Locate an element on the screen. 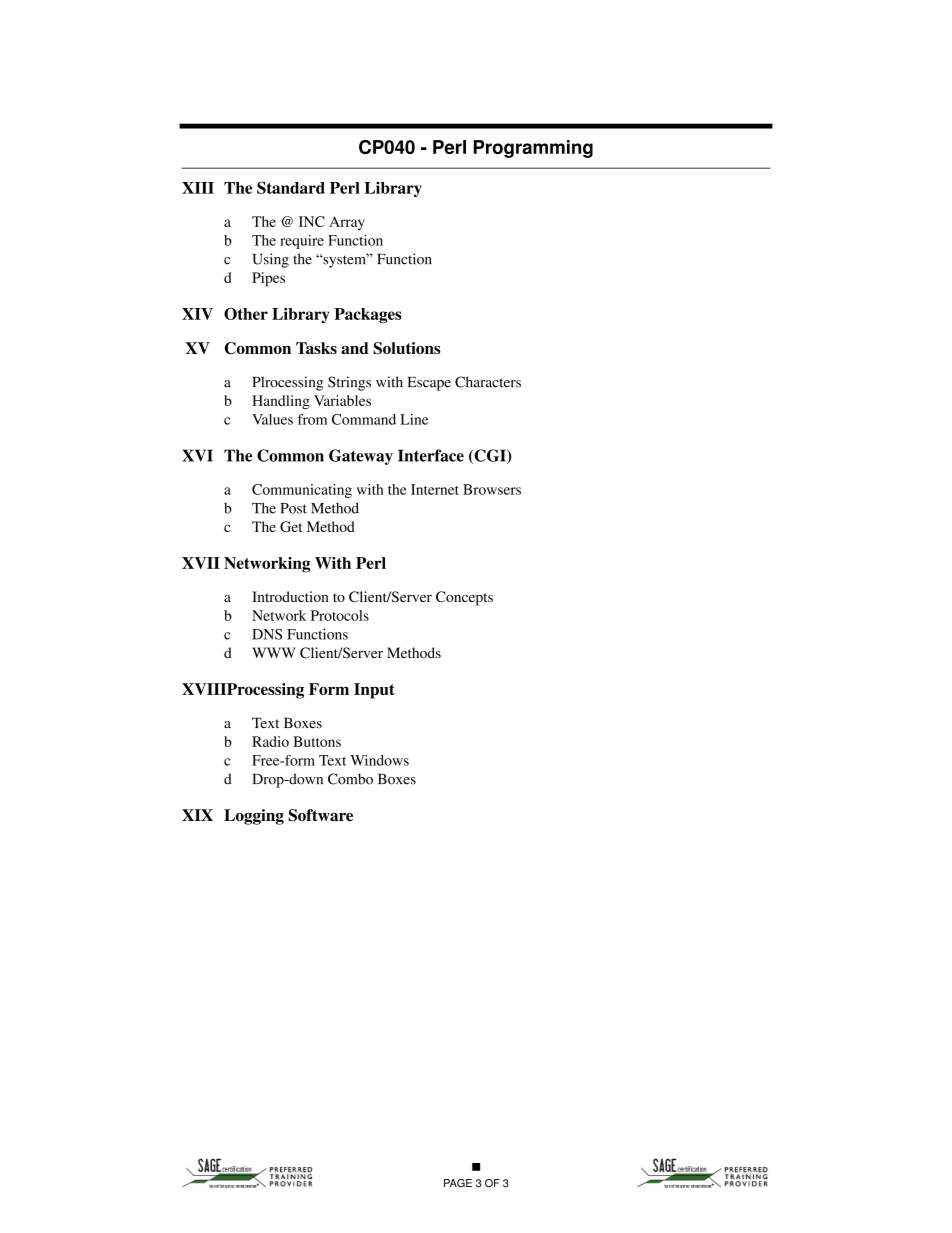 The height and width of the screenshot is (1233, 952). PAGE is located at coordinates (458, 1183).
